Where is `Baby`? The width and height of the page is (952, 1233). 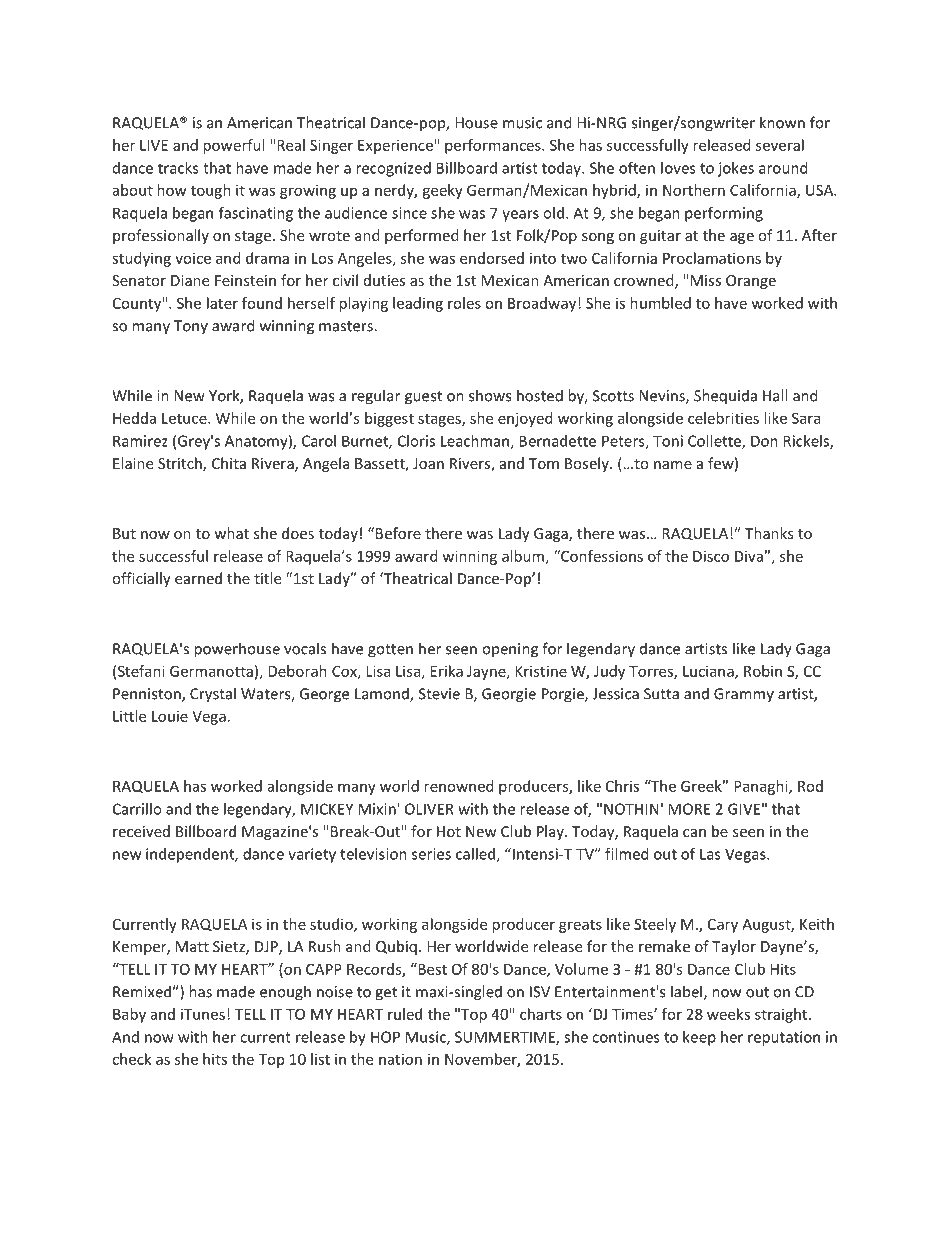
Baby is located at coordinates (129, 1015).
